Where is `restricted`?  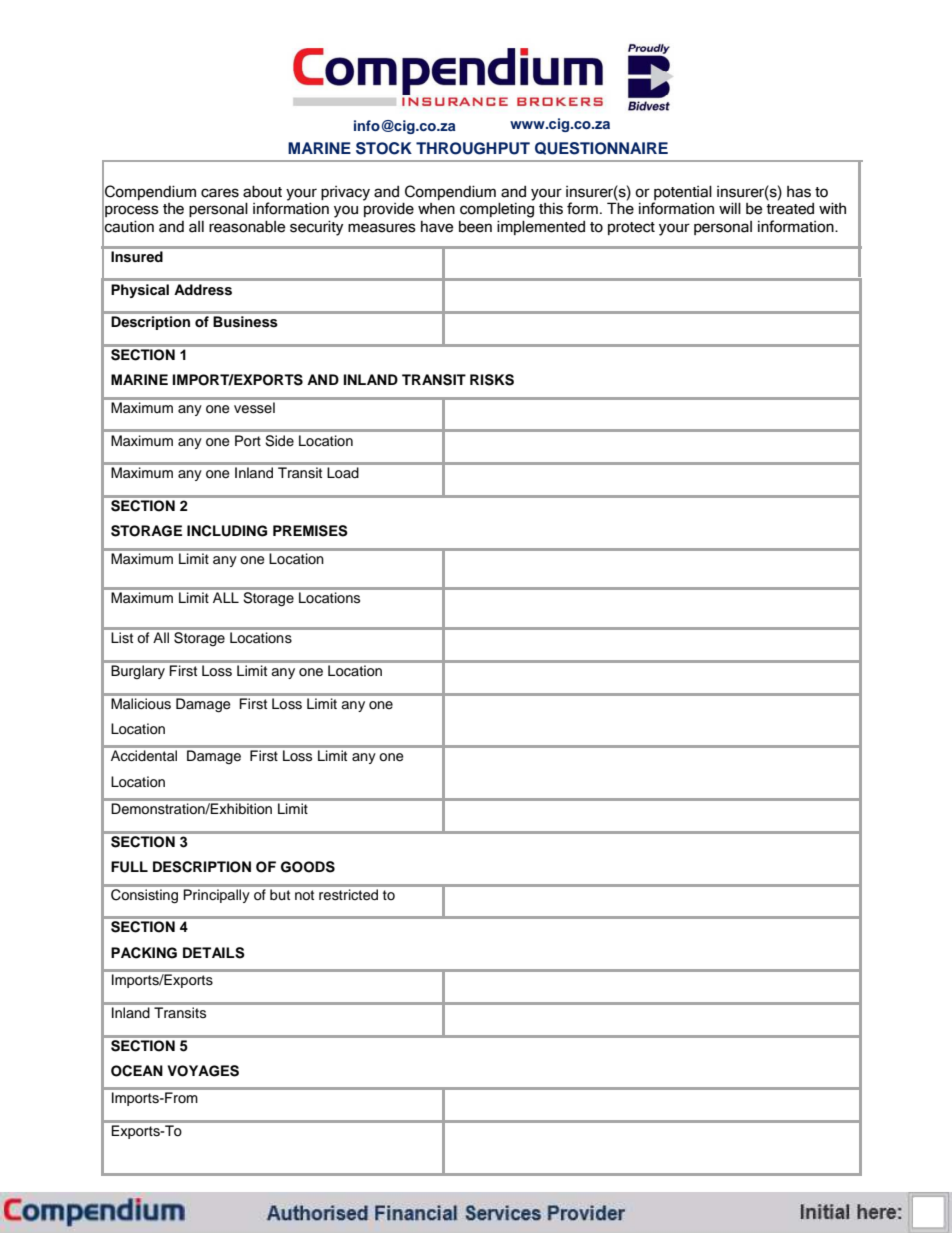
restricted is located at coordinates (348, 894).
